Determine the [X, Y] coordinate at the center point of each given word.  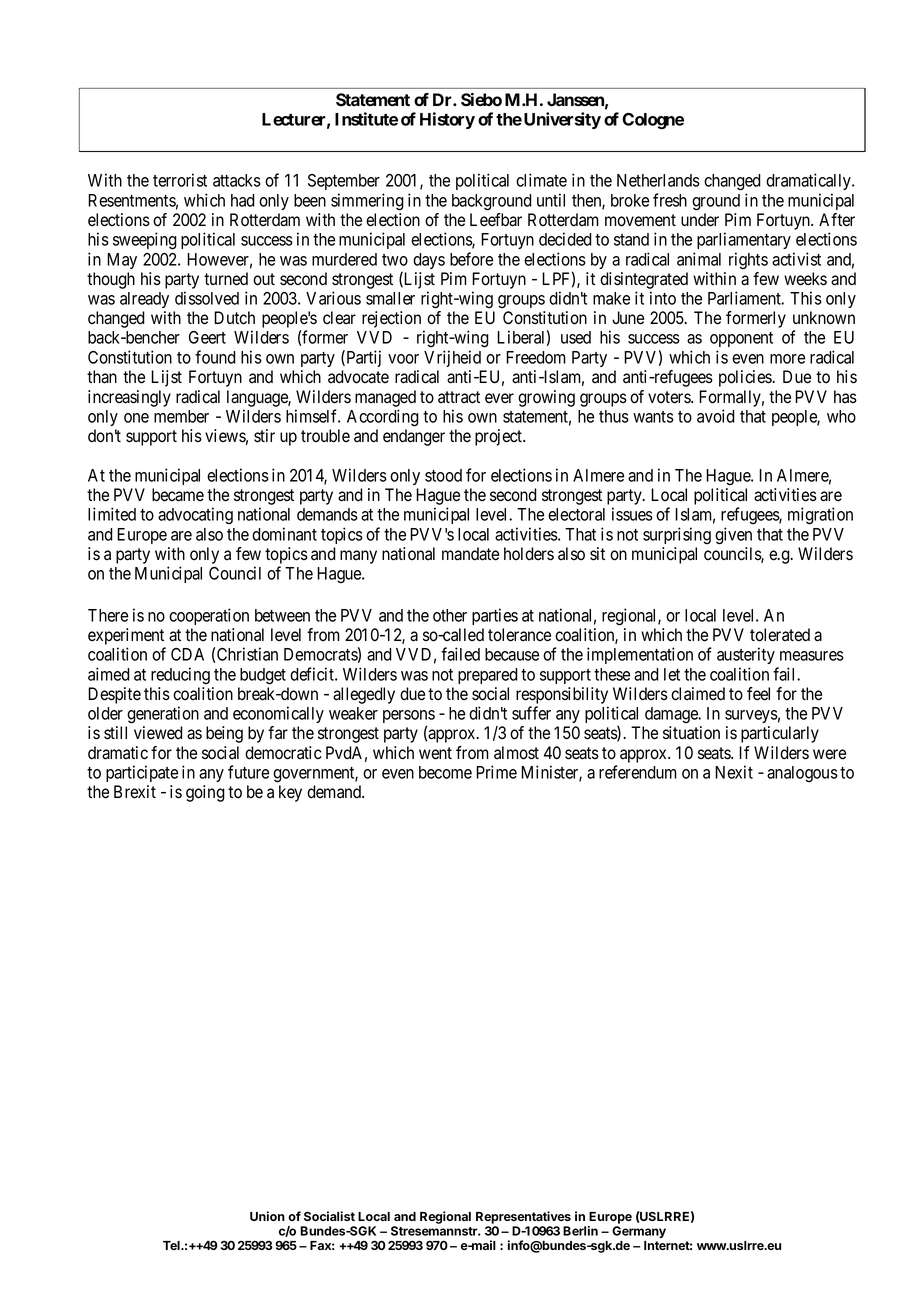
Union [267, 1216]
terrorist [180, 180]
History [447, 120]
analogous [802, 774]
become [445, 772]
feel [758, 694]
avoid [716, 416]
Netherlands [658, 180]
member [181, 416]
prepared [488, 676]
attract [459, 397]
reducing [180, 675]
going [205, 793]
